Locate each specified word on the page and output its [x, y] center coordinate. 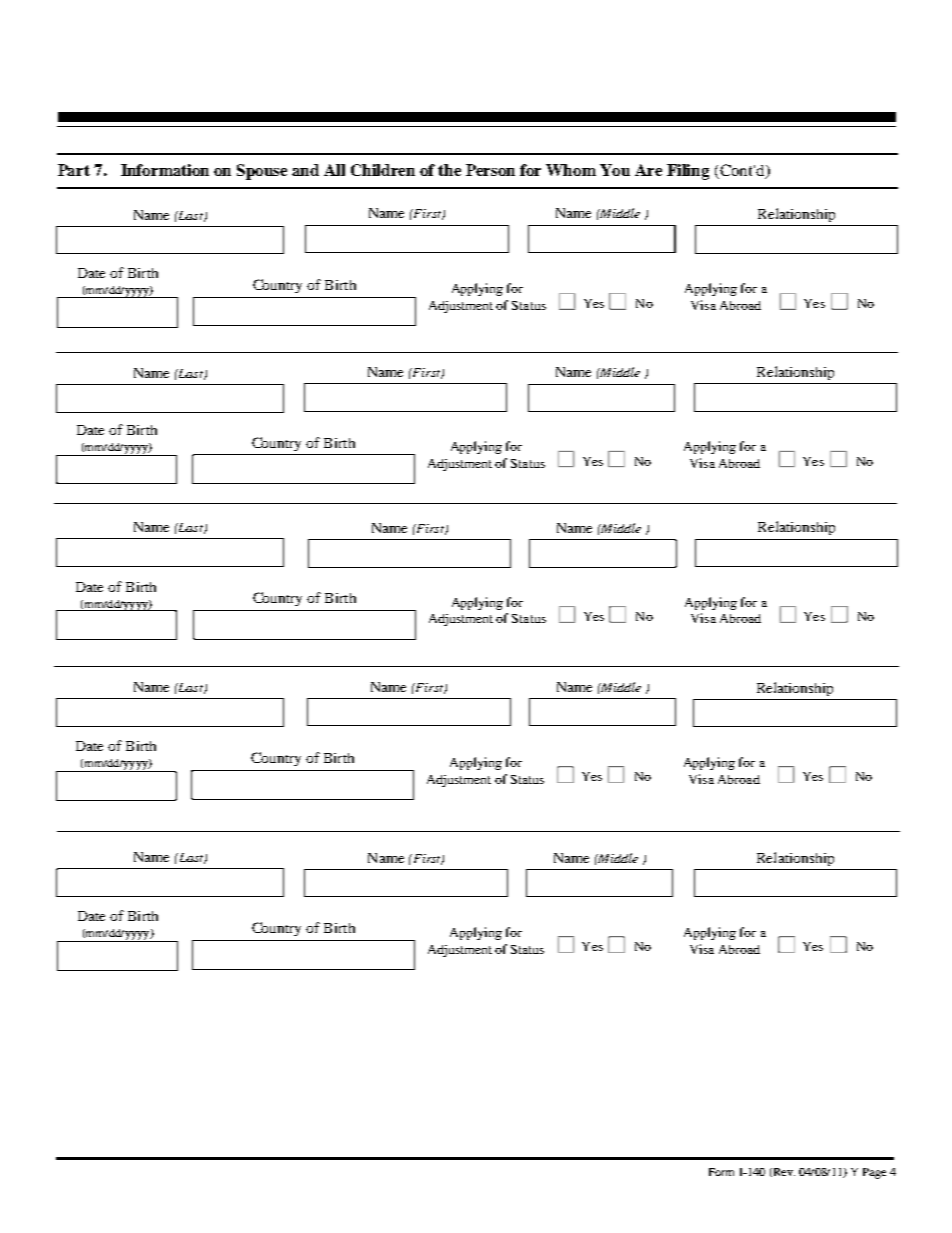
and [305, 170]
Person [490, 170]
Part [74, 170]
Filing [688, 172]
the [449, 170]
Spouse [262, 172]
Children [383, 170]
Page [874, 1173]
